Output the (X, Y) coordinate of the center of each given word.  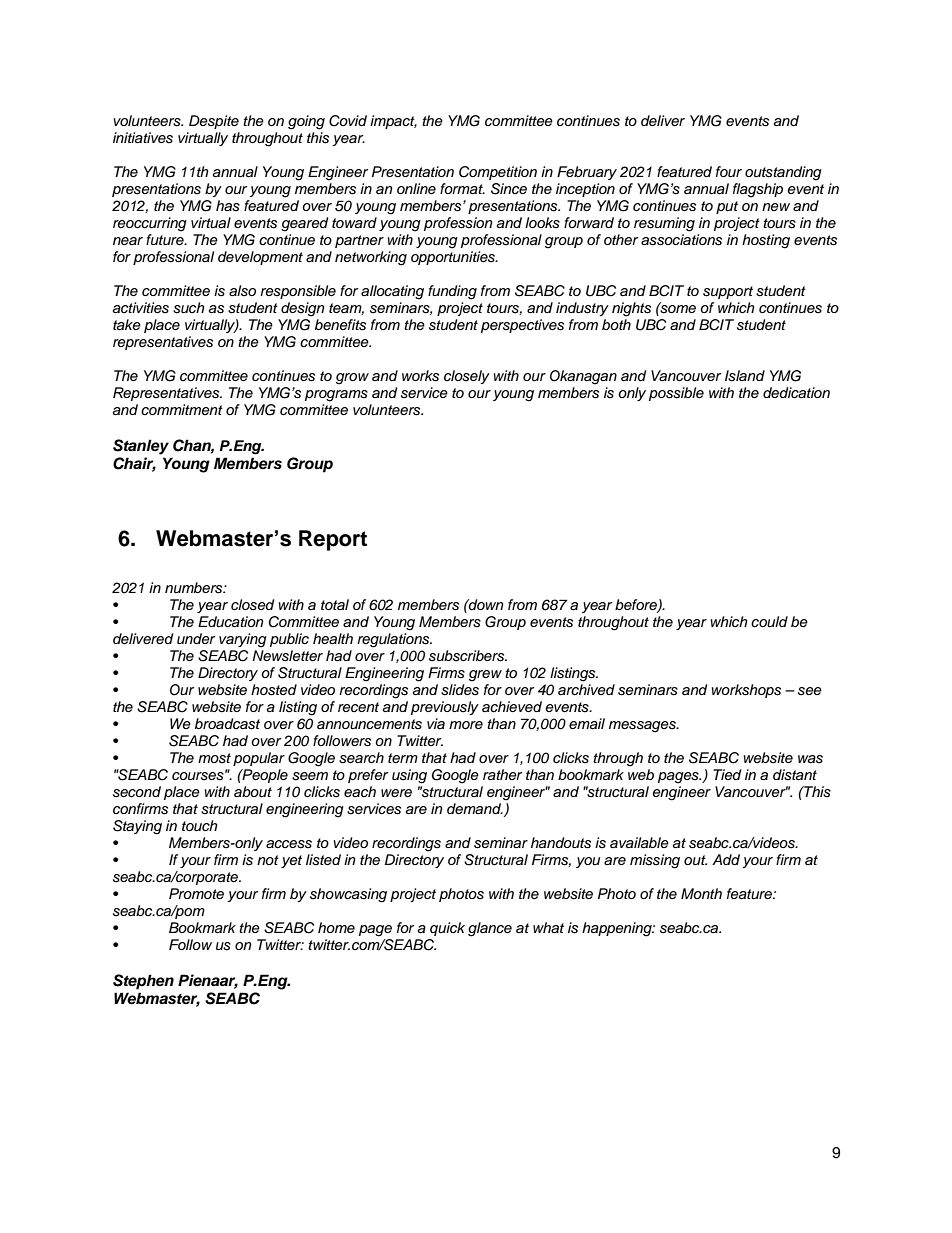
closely (467, 377)
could (769, 621)
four (729, 171)
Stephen (143, 982)
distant (795, 775)
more (466, 725)
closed (252, 605)
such (189, 308)
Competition (498, 173)
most (214, 758)
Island (745, 376)
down (485, 604)
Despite (214, 122)
